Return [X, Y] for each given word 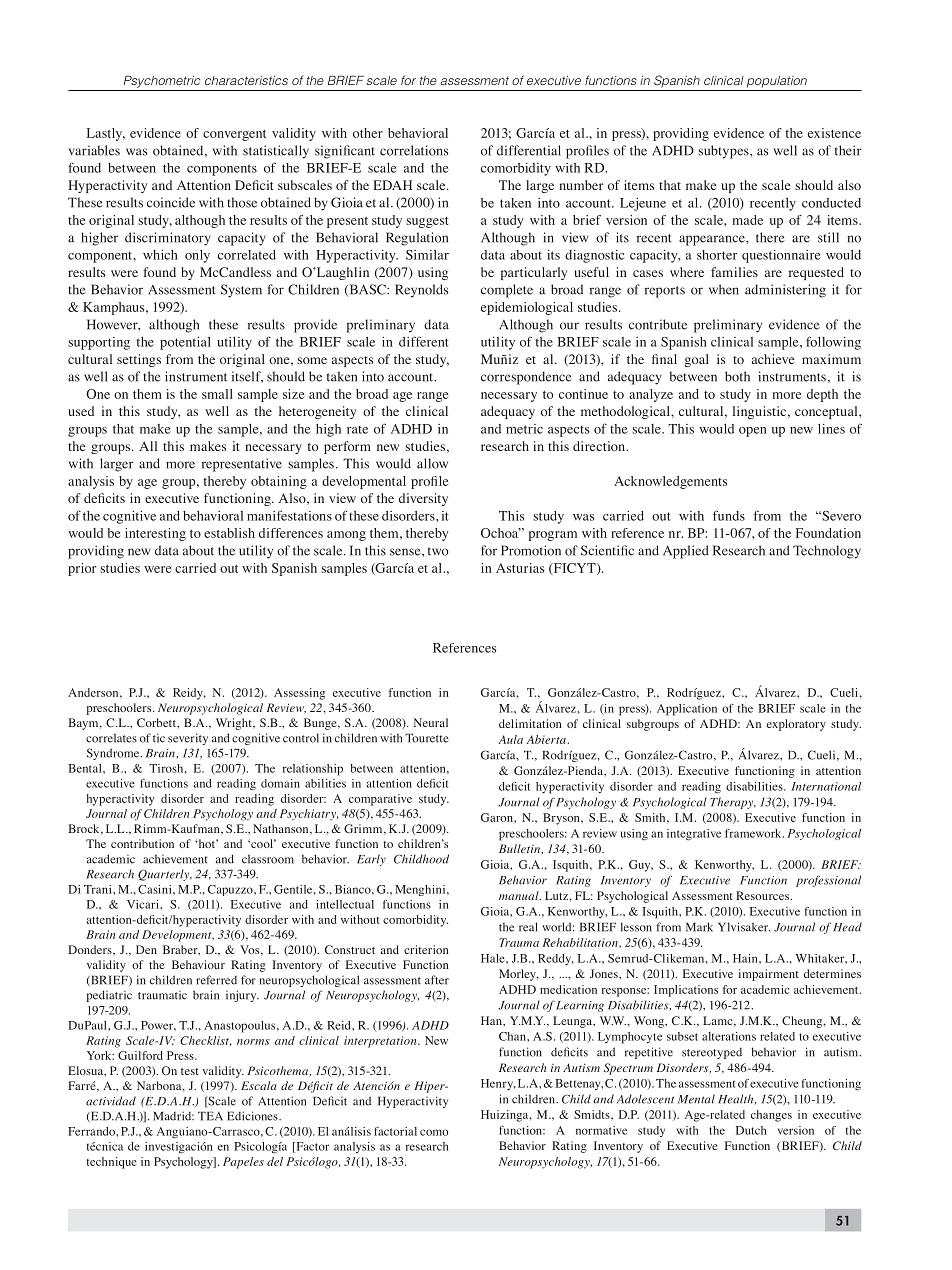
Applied [686, 552]
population [777, 82]
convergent [234, 135]
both [737, 376]
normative [601, 1130]
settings [139, 360]
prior [82, 569]
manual [520, 895]
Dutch [751, 1130]
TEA [210, 1116]
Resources [763, 895]
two [438, 551]
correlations [414, 150]
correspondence [526, 378]
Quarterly [165, 875]
